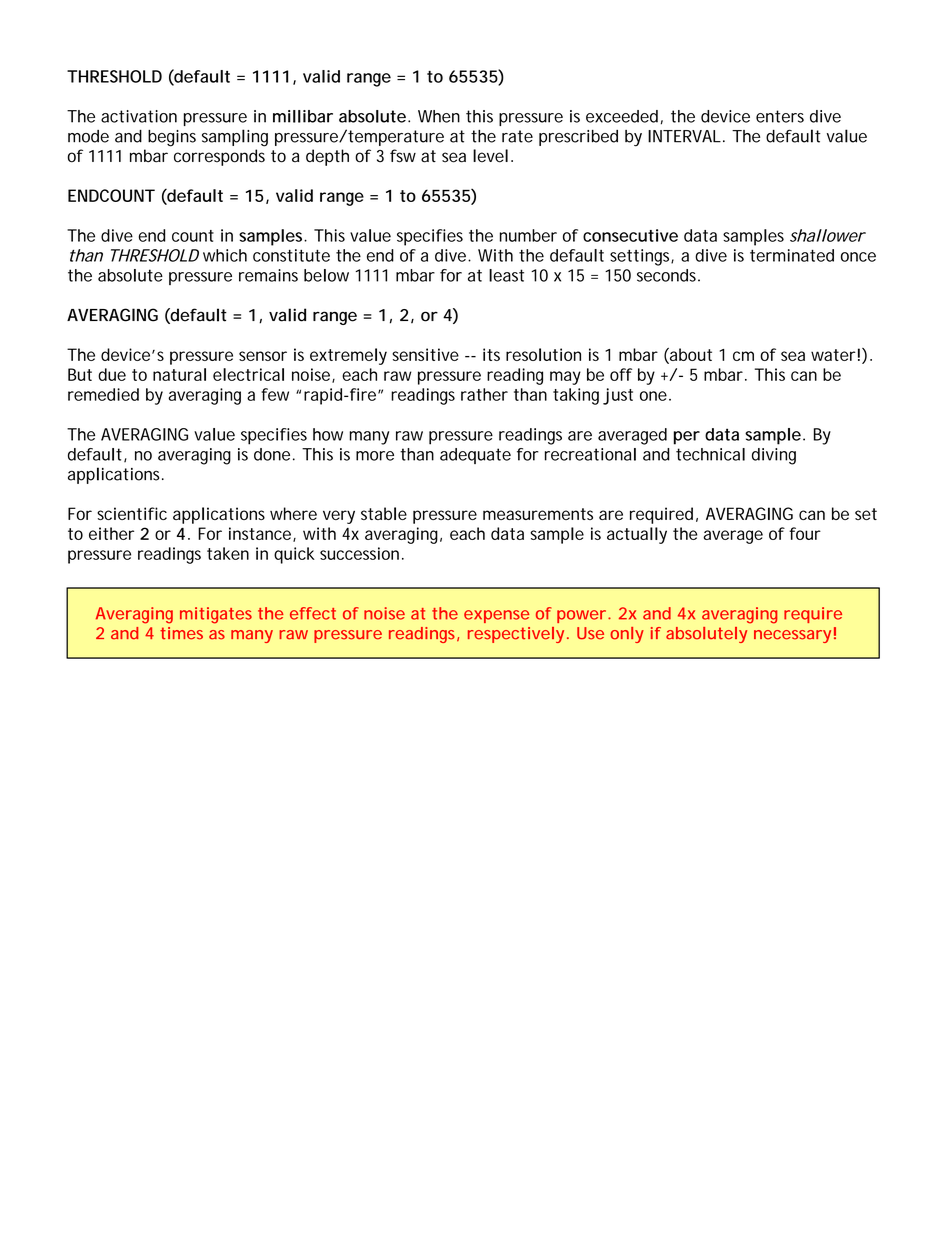 The image size is (952, 1233). Describe the element at coordinates (517, 136) in the screenshot. I see `rate` at that location.
